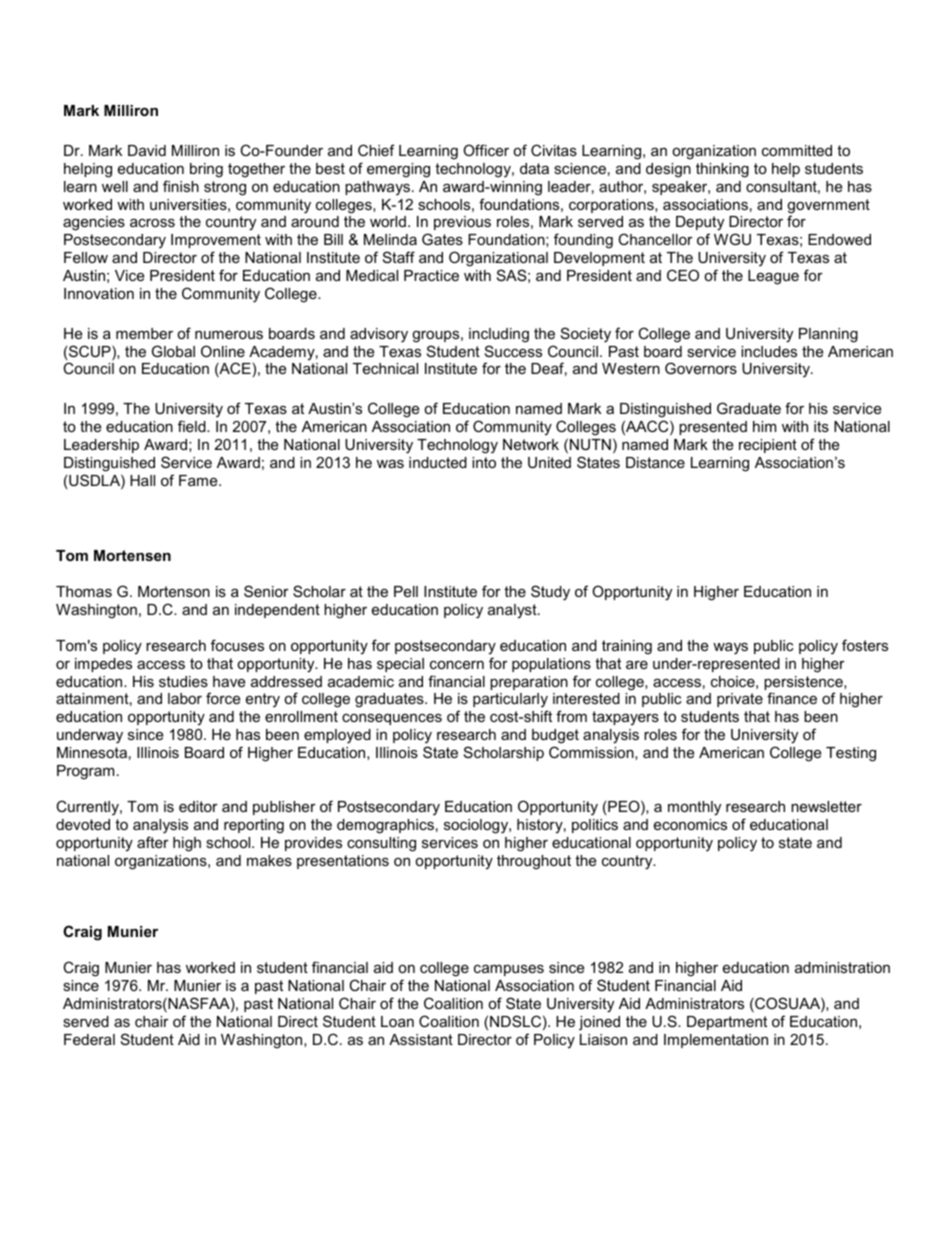  Describe the element at coordinates (486, 150) in the image. I see `Officer` at that location.
